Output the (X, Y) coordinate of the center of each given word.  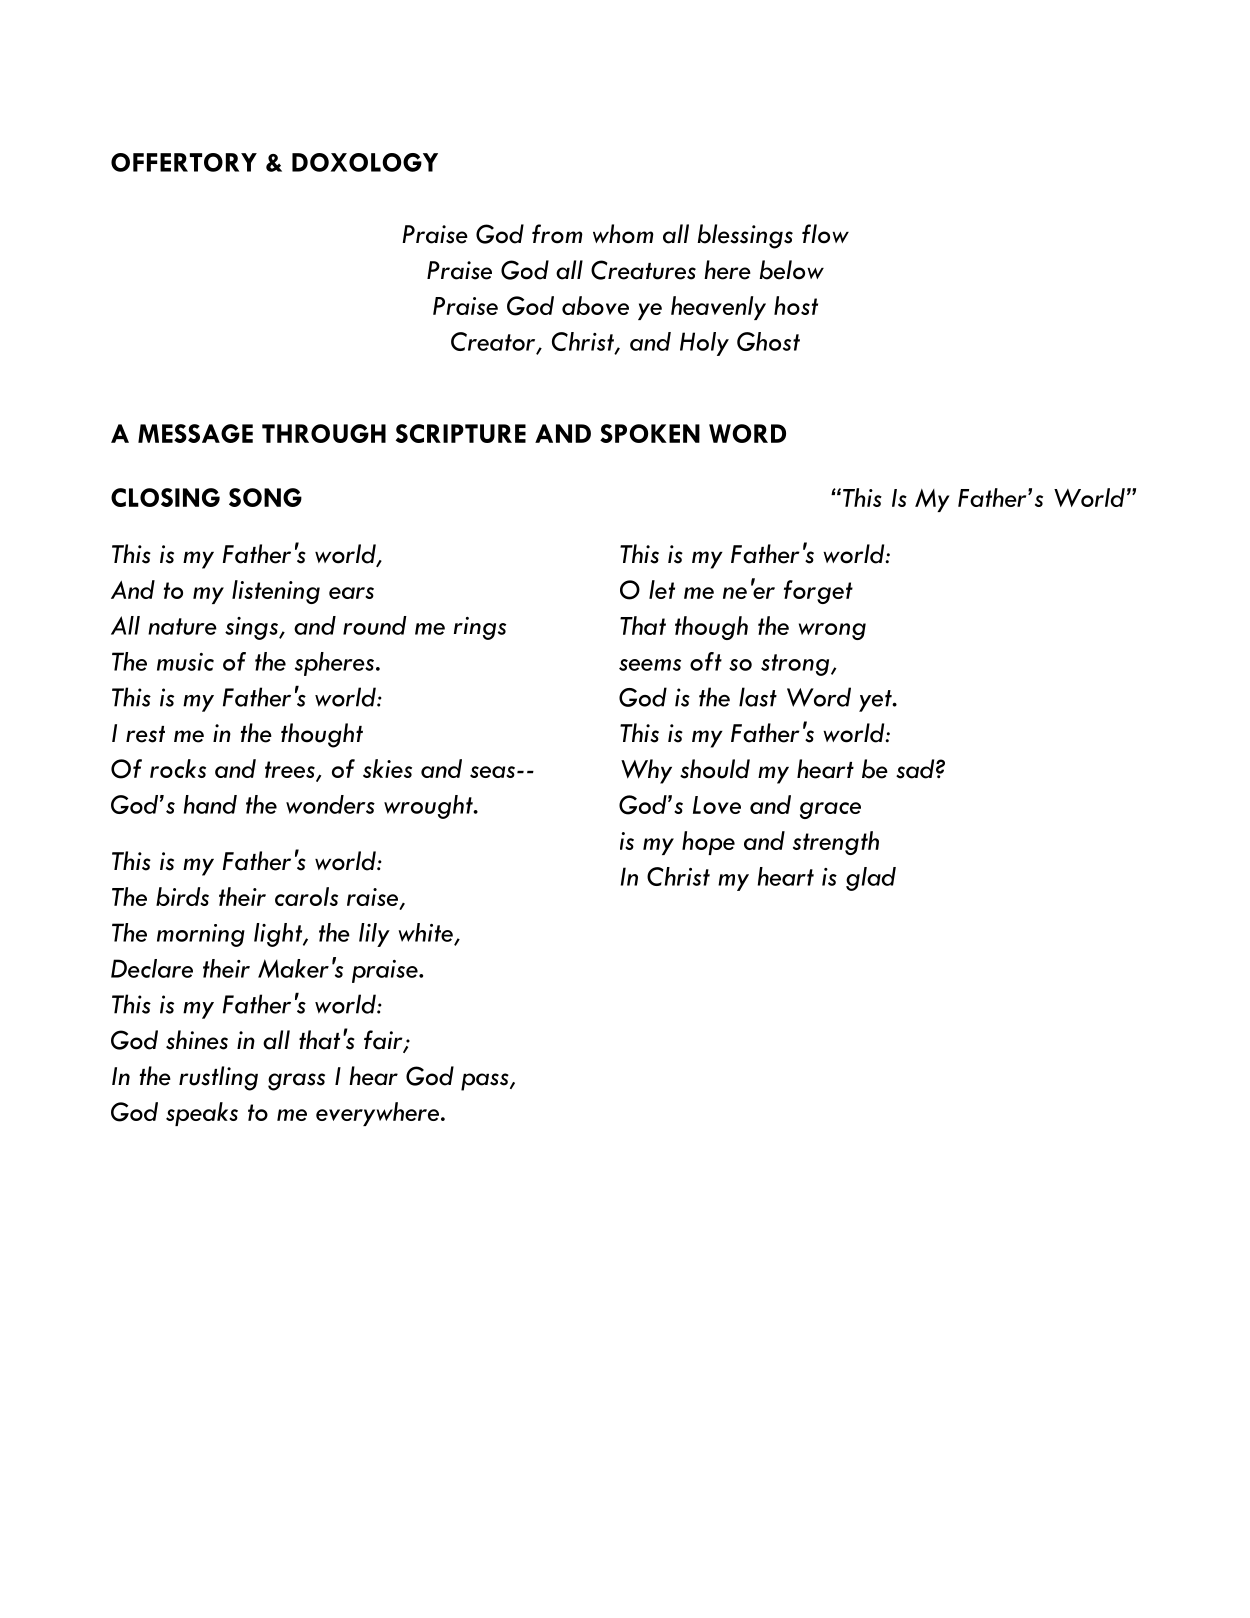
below (791, 270)
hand (210, 804)
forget (818, 592)
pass (486, 1082)
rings (480, 628)
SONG (265, 497)
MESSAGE (195, 433)
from (557, 234)
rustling (218, 1078)
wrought (429, 807)
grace (830, 810)
